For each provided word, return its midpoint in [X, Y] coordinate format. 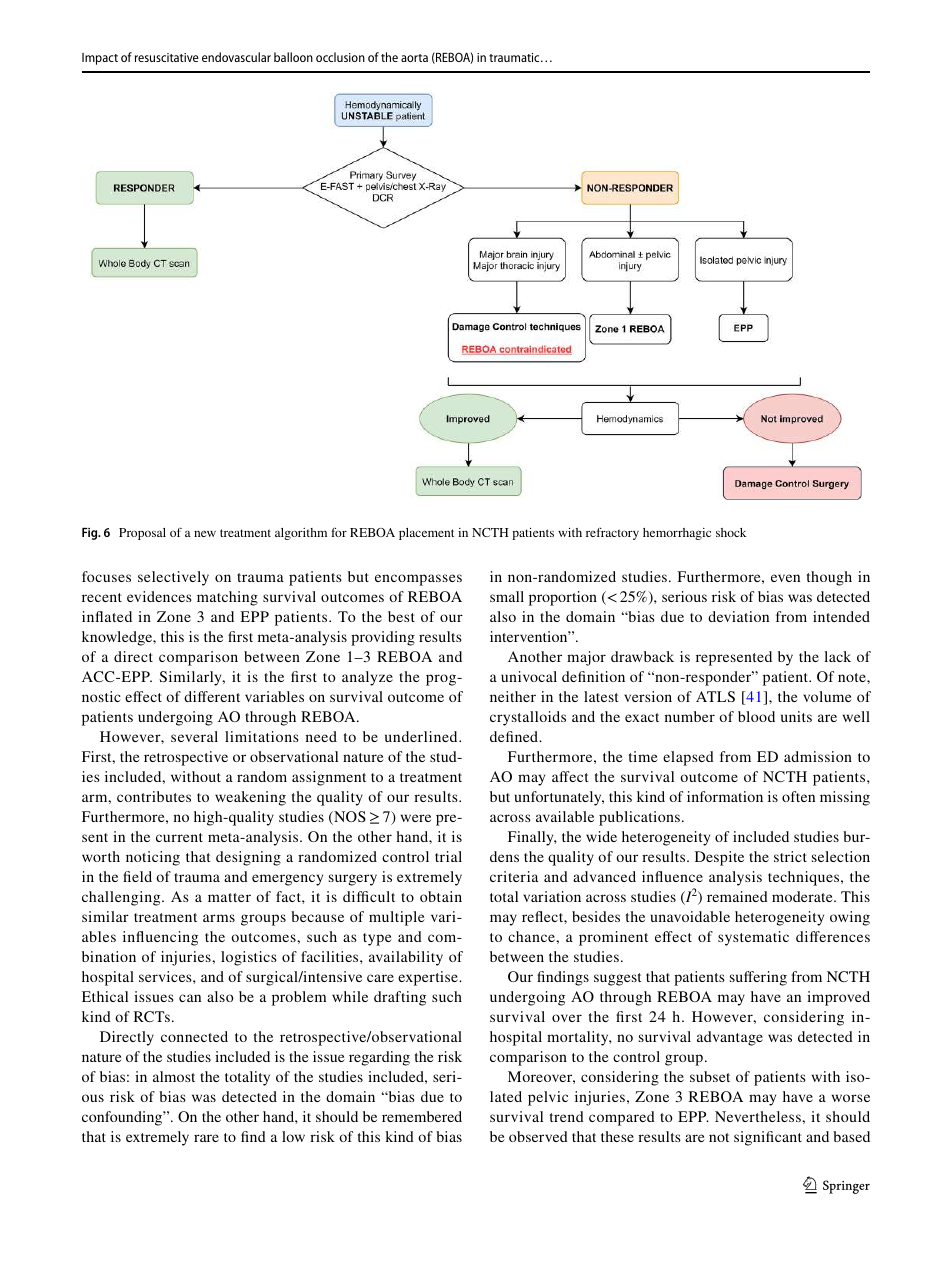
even [785, 578]
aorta [414, 58]
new [205, 534]
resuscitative [167, 57]
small [507, 596]
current [179, 837]
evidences [159, 596]
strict [790, 856]
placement [426, 534]
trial [448, 856]
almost [174, 1076]
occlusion [340, 57]
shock [731, 532]
